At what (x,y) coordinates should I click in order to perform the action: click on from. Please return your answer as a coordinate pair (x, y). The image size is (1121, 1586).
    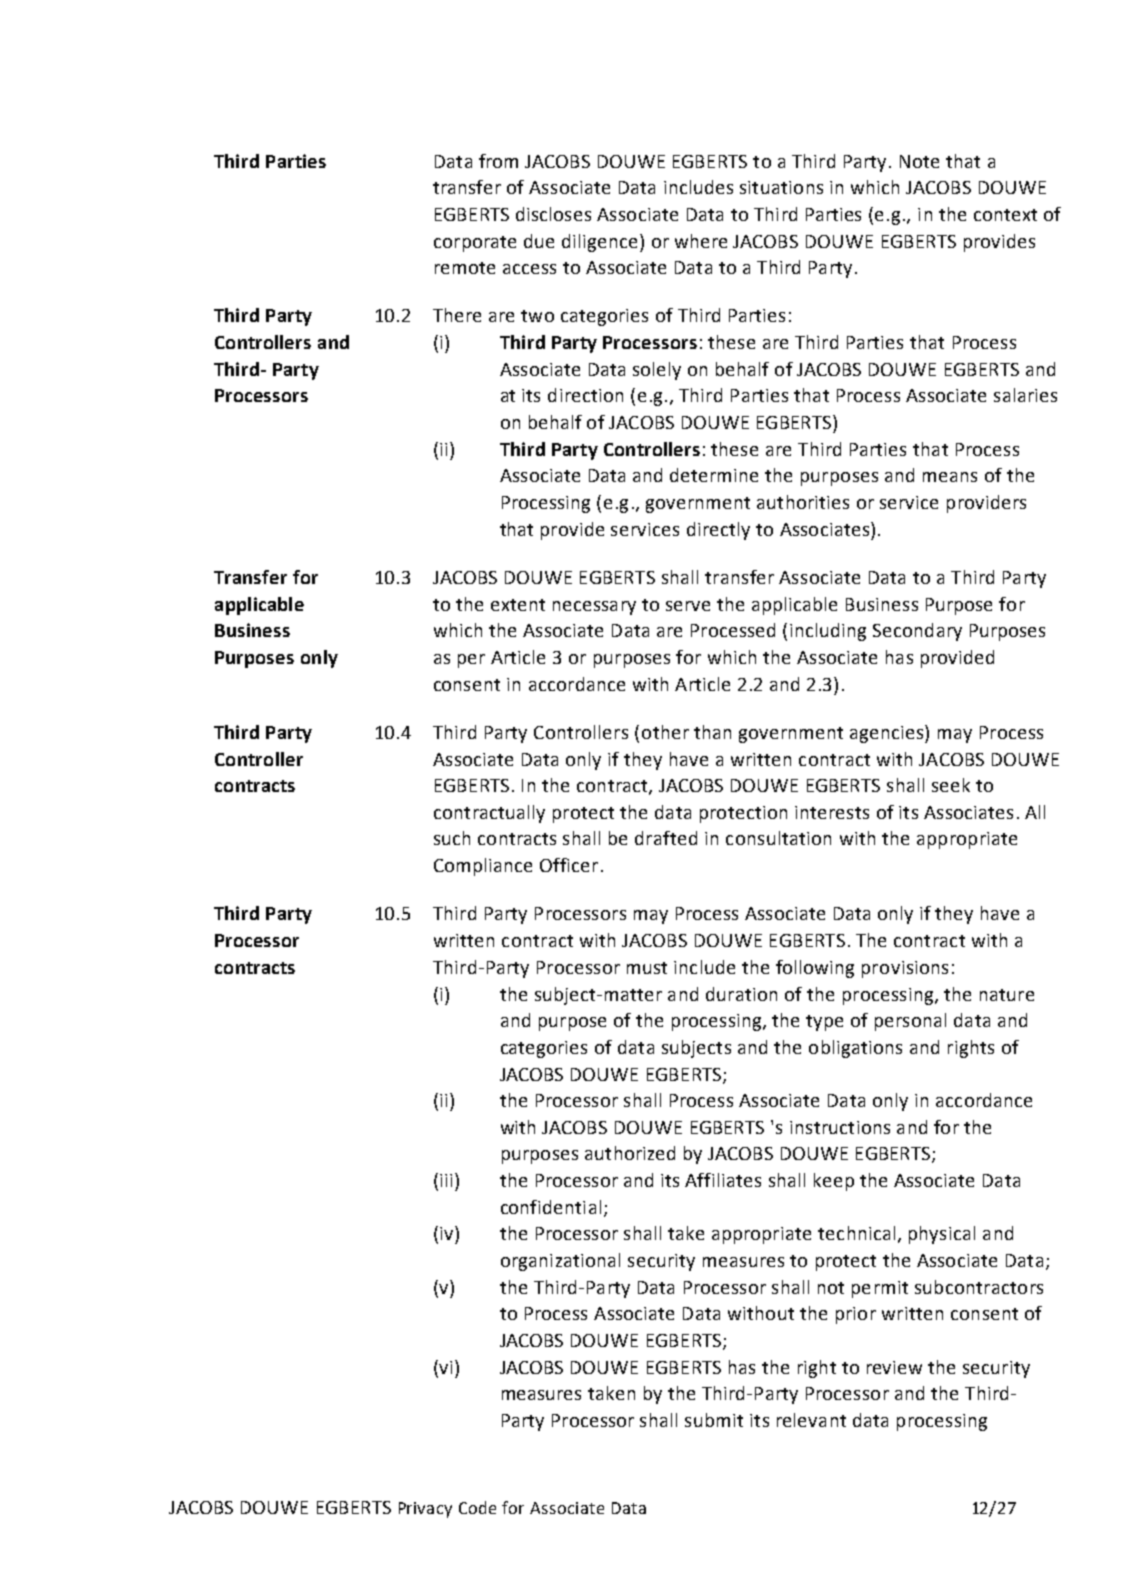
    Looking at the image, I should click on (498, 161).
